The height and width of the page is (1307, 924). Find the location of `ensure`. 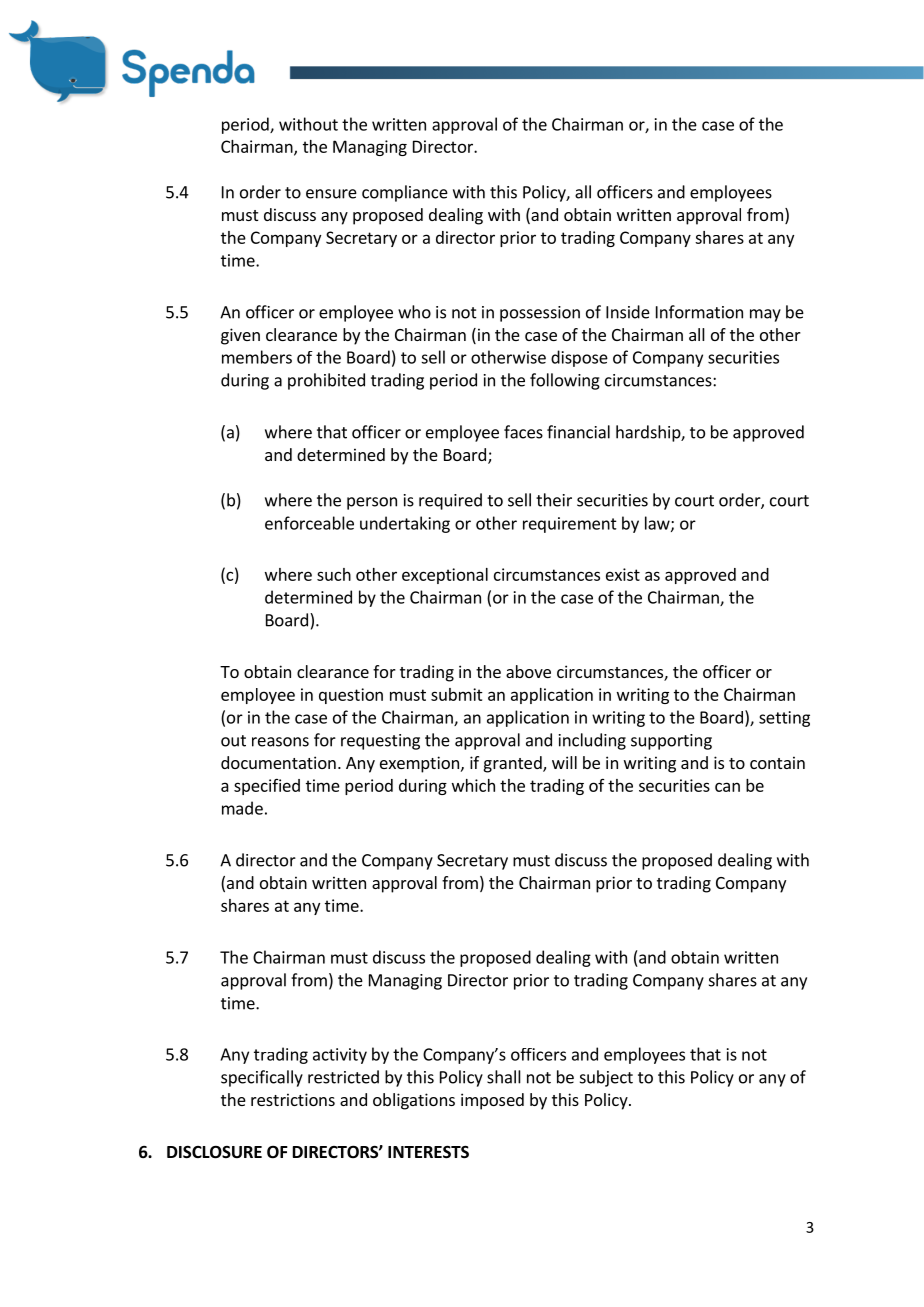

ensure is located at coordinates (331, 194).
